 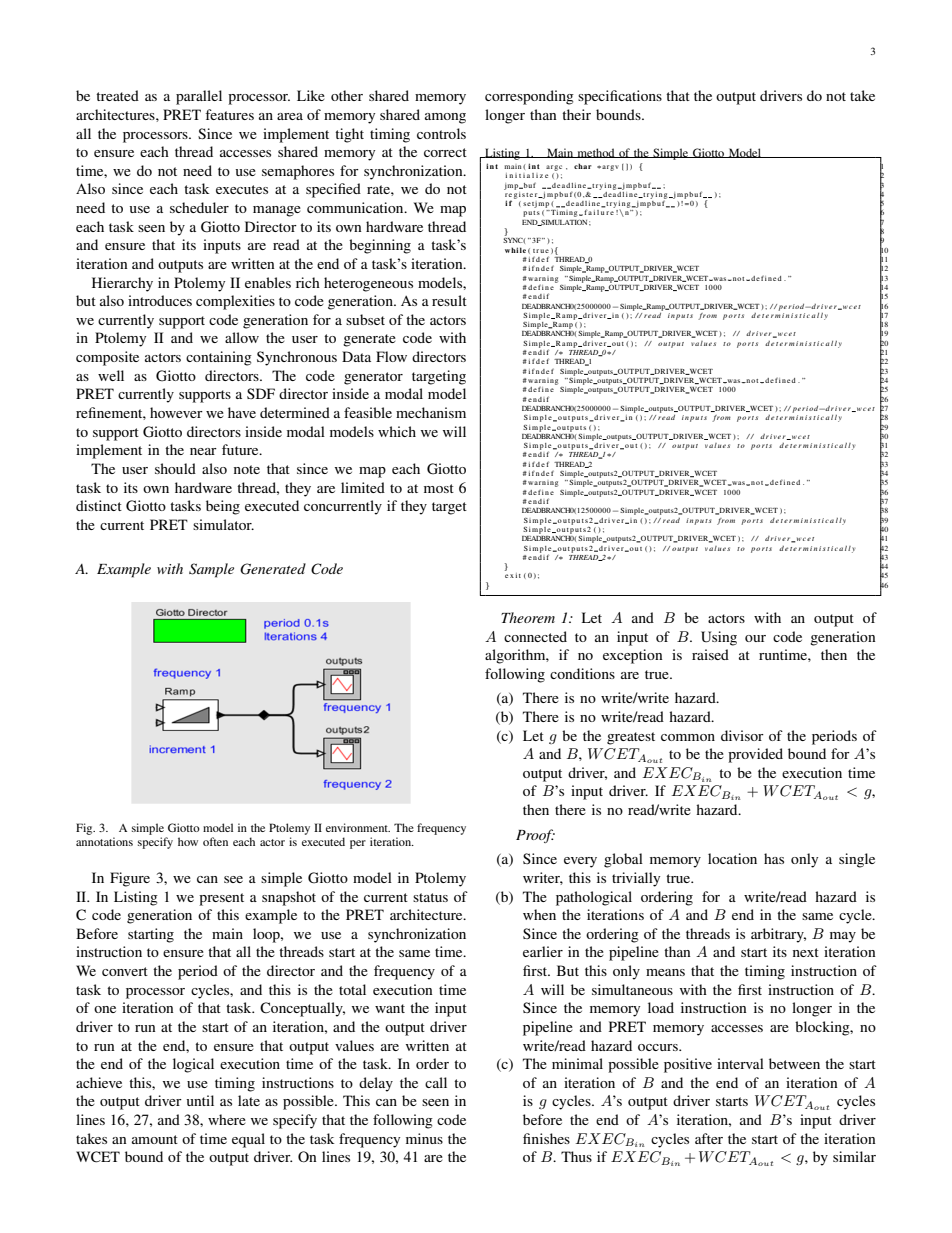 What do you see at coordinates (755, 638) in the document?
I see `our` at bounding box center [755, 638].
